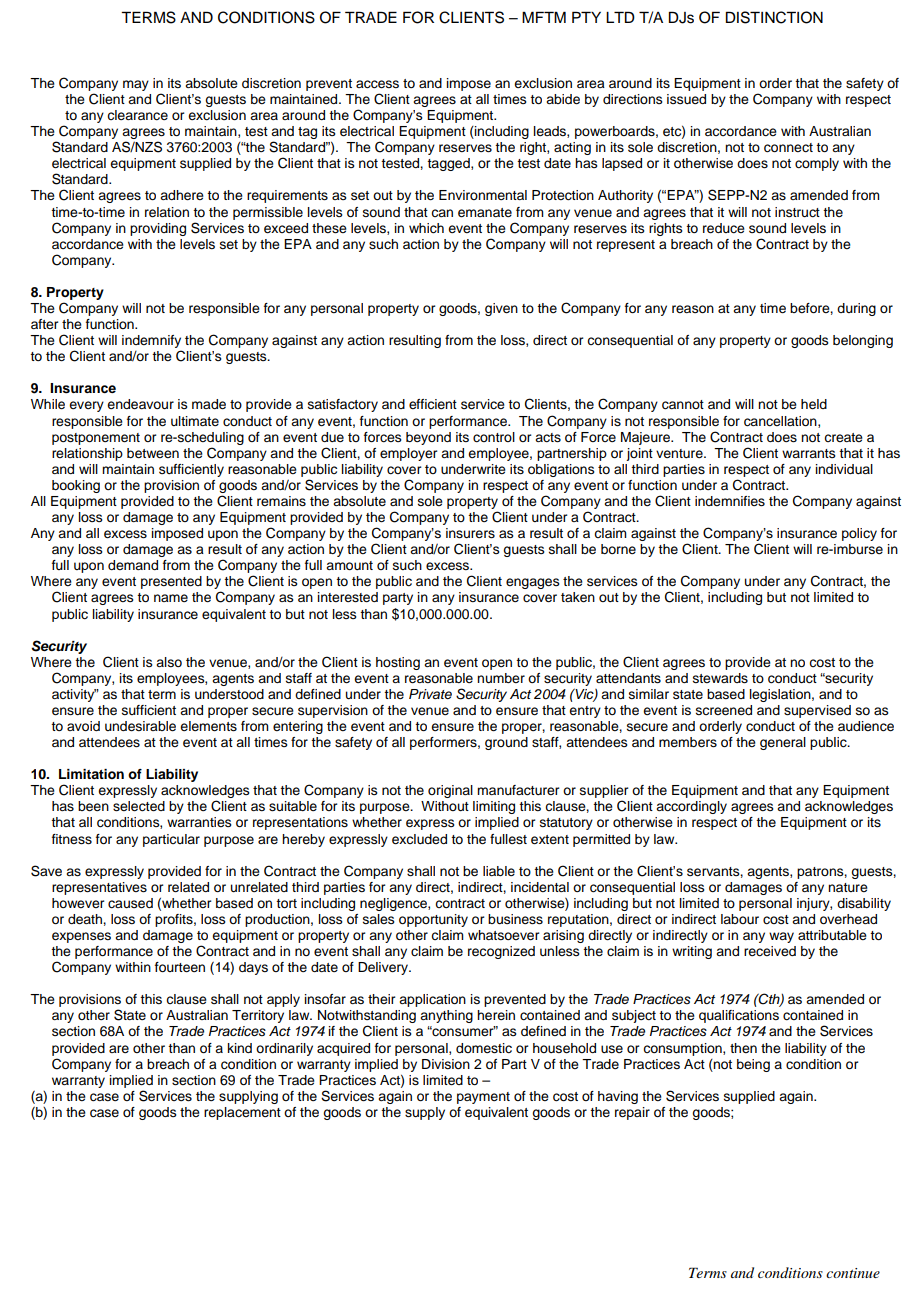  Describe the element at coordinates (501, 309) in the screenshot. I see `given` at that location.
